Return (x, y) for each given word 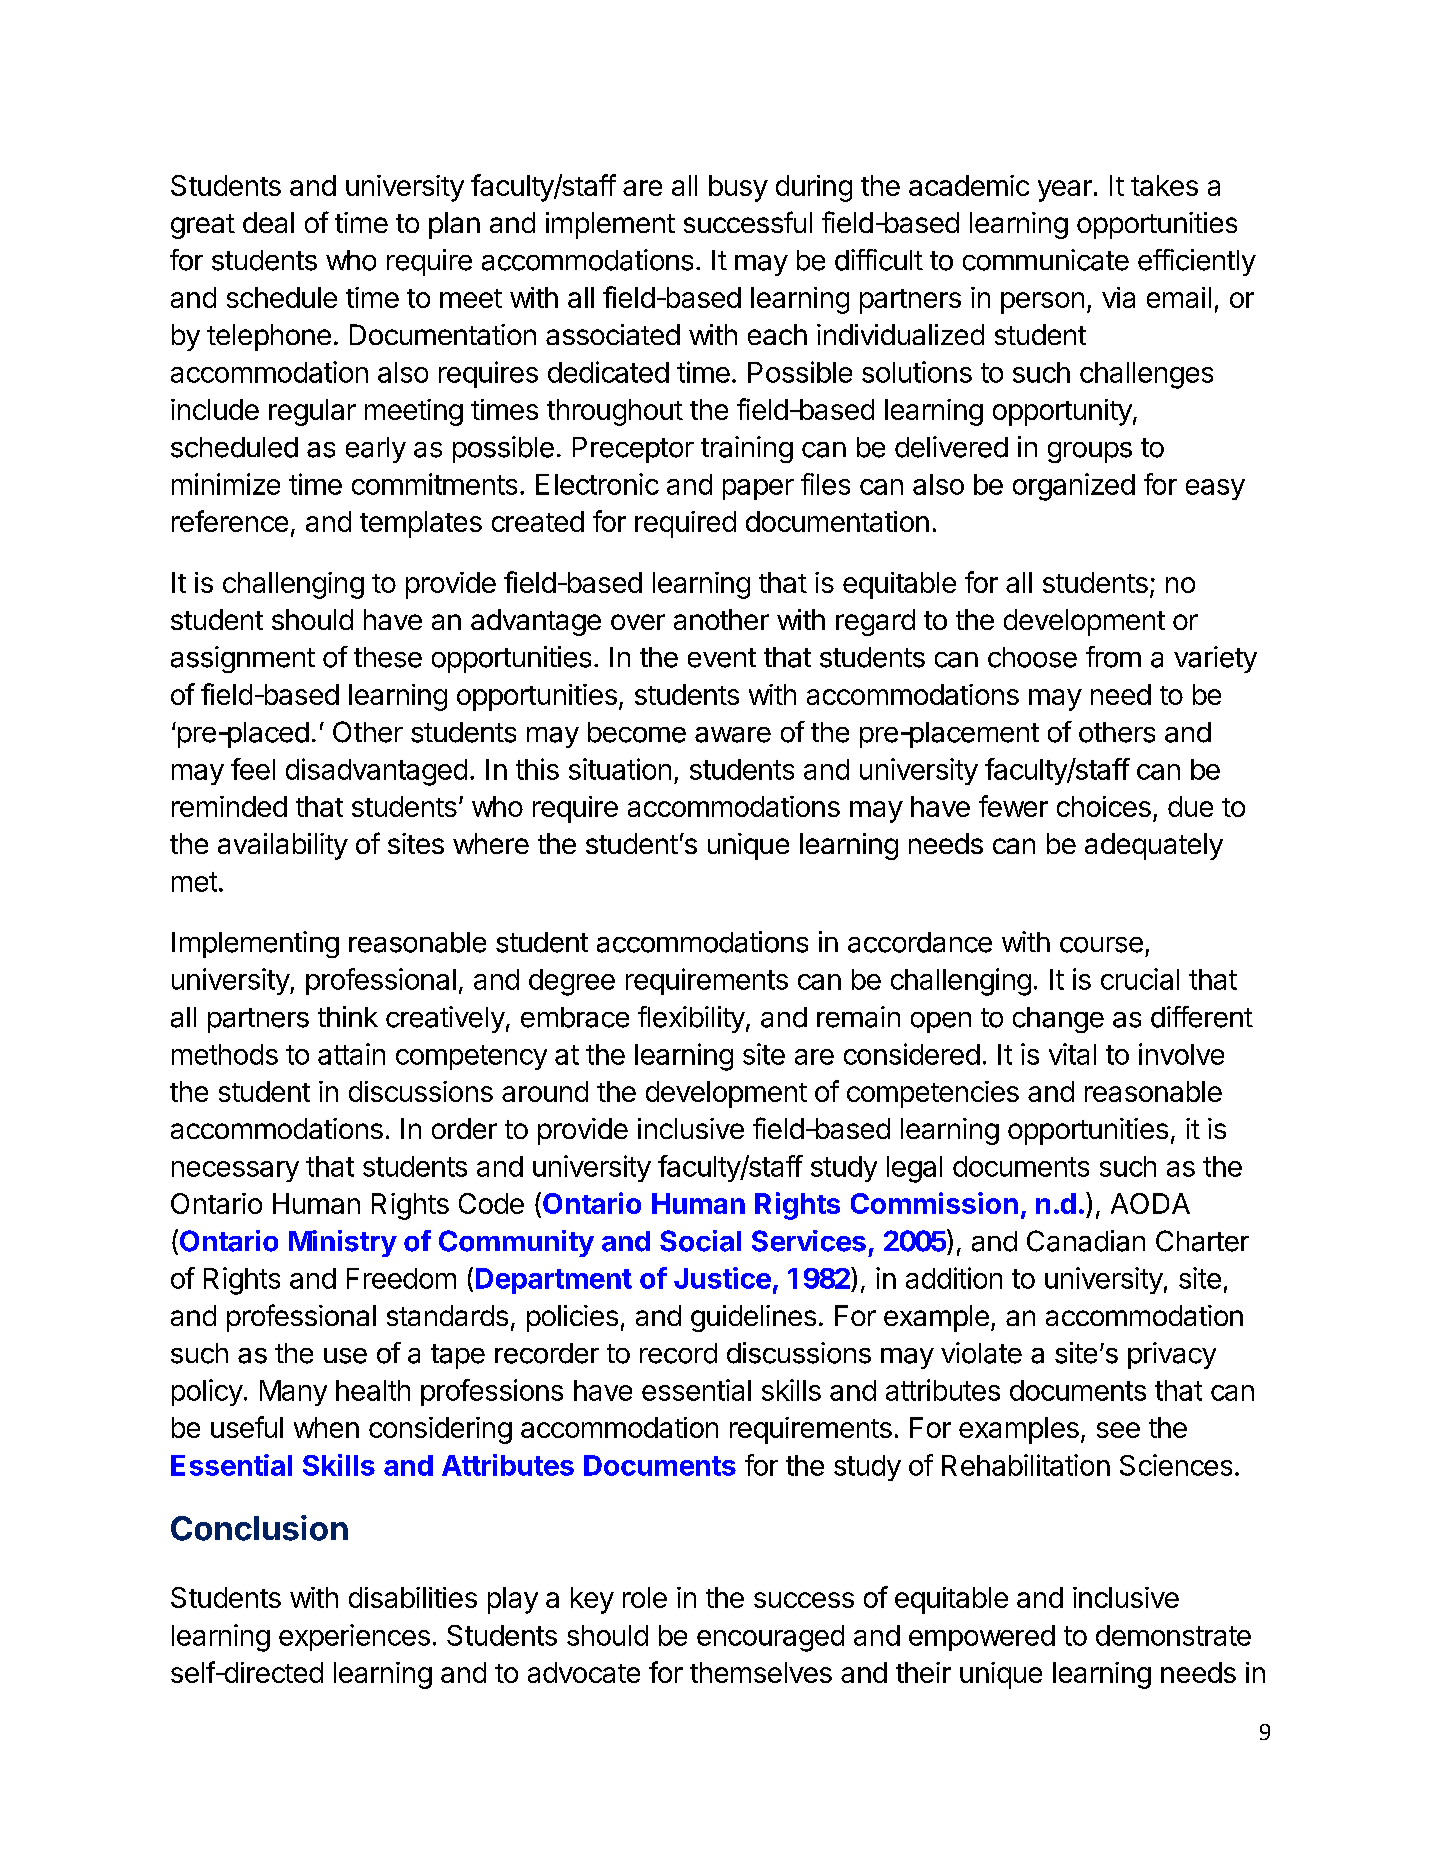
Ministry (343, 1243)
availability (283, 846)
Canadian (1086, 1241)
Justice (722, 1278)
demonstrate (1173, 1635)
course (1101, 945)
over (638, 622)
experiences (354, 1637)
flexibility (691, 1019)
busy (738, 188)
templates (421, 524)
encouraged (770, 1638)
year (1065, 191)
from (1113, 657)
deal (268, 222)
